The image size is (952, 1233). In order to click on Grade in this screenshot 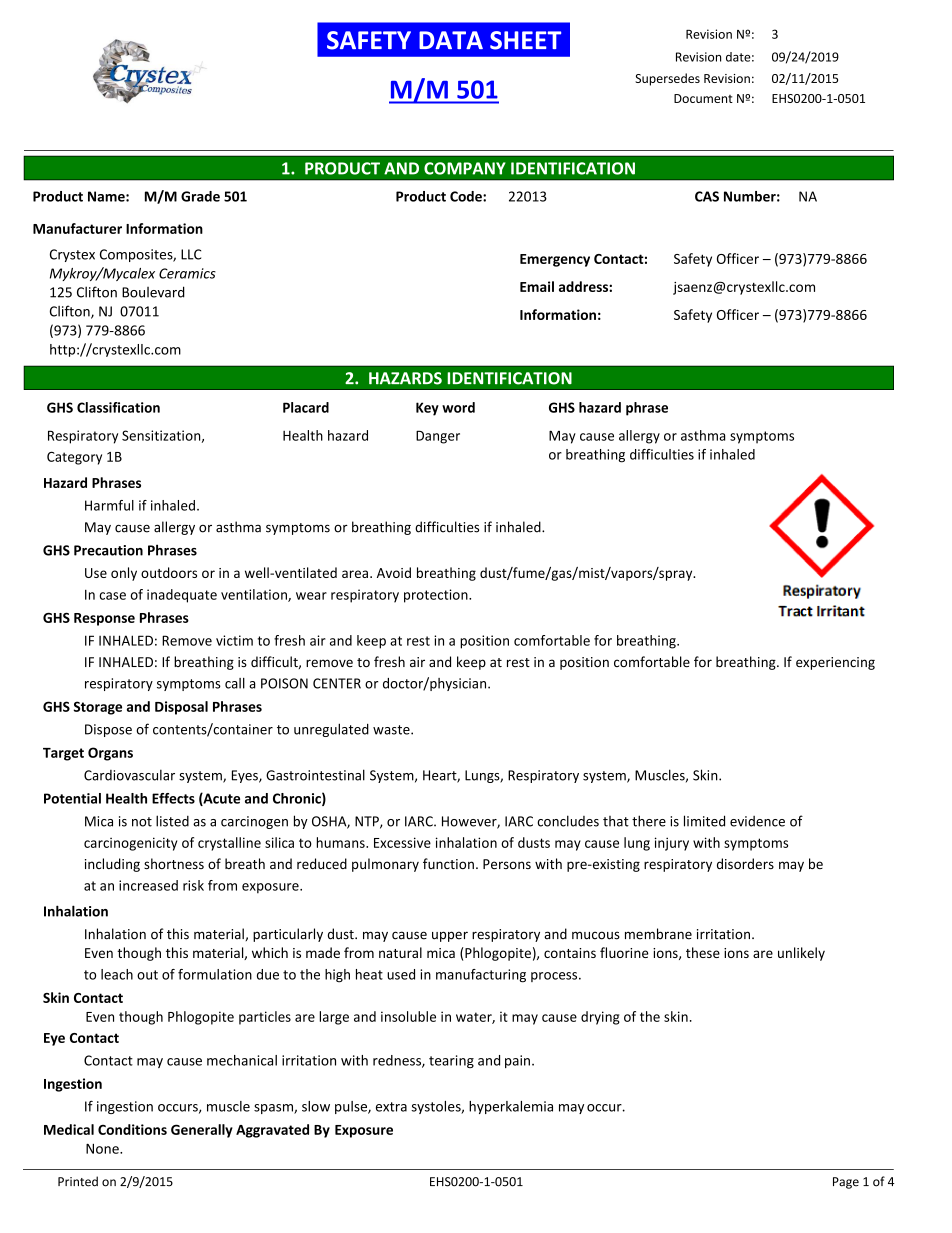, I will do `click(200, 196)`.
